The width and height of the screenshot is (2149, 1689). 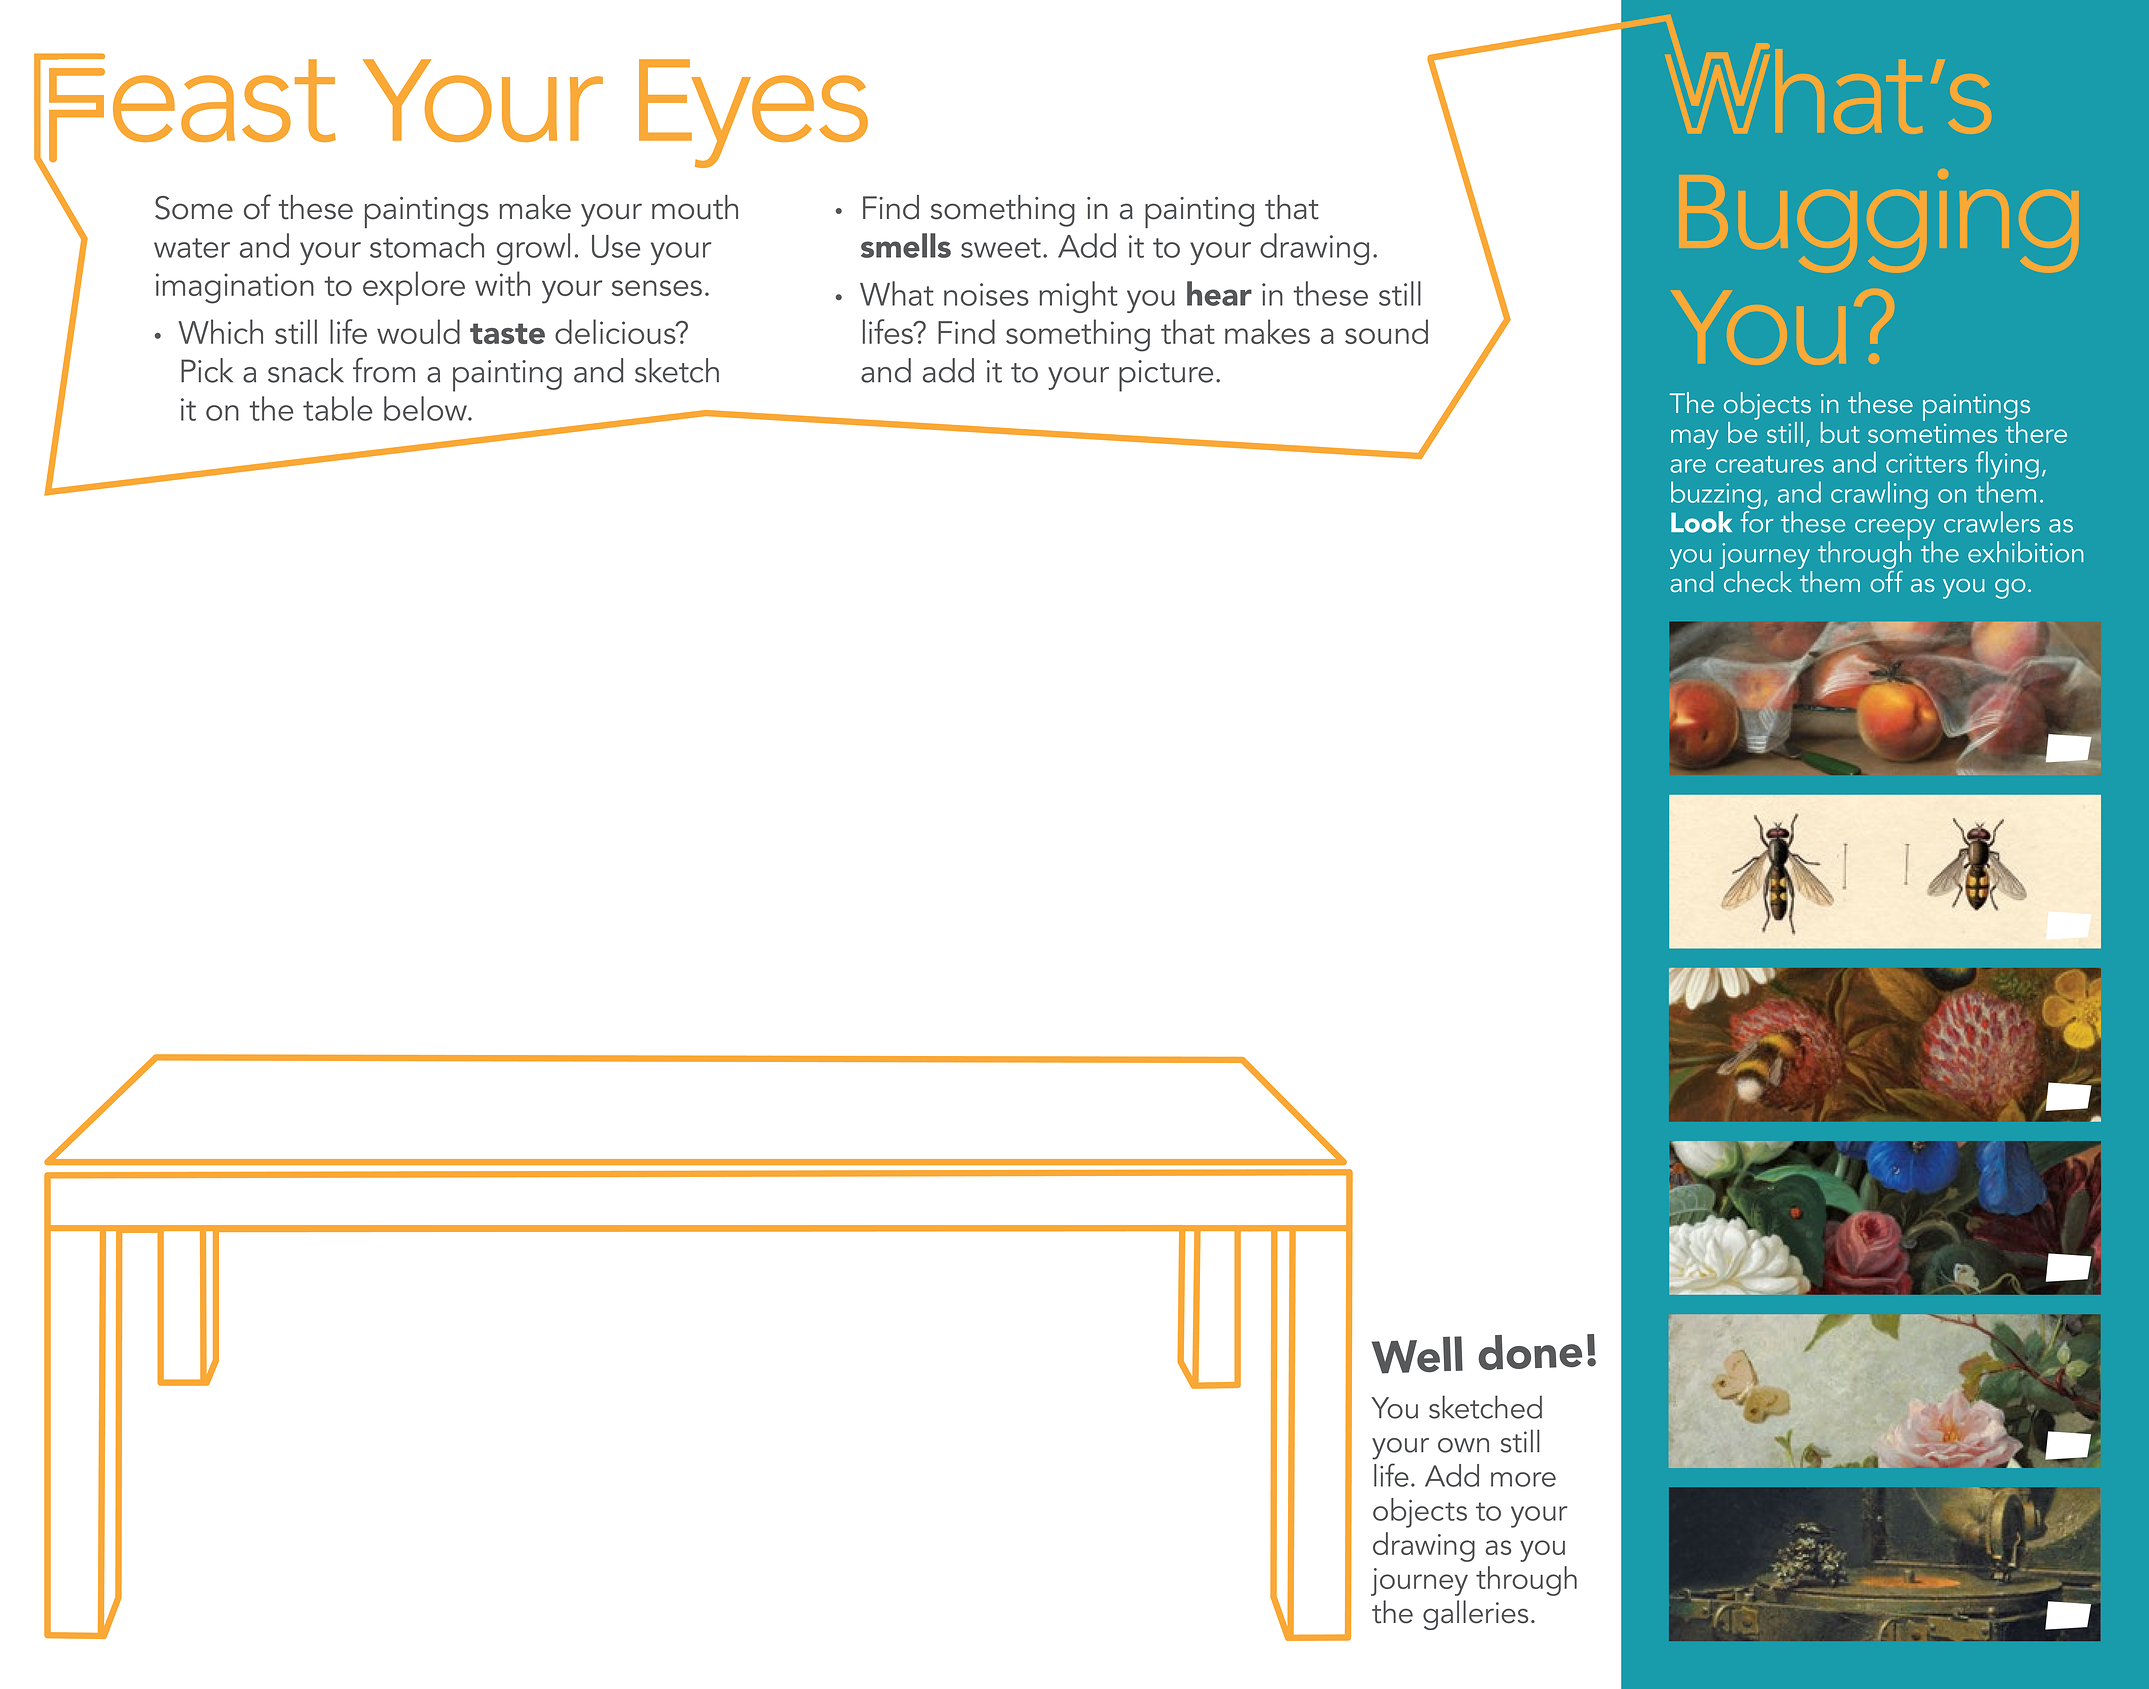 I want to click on stomach, so click(x=427, y=245).
